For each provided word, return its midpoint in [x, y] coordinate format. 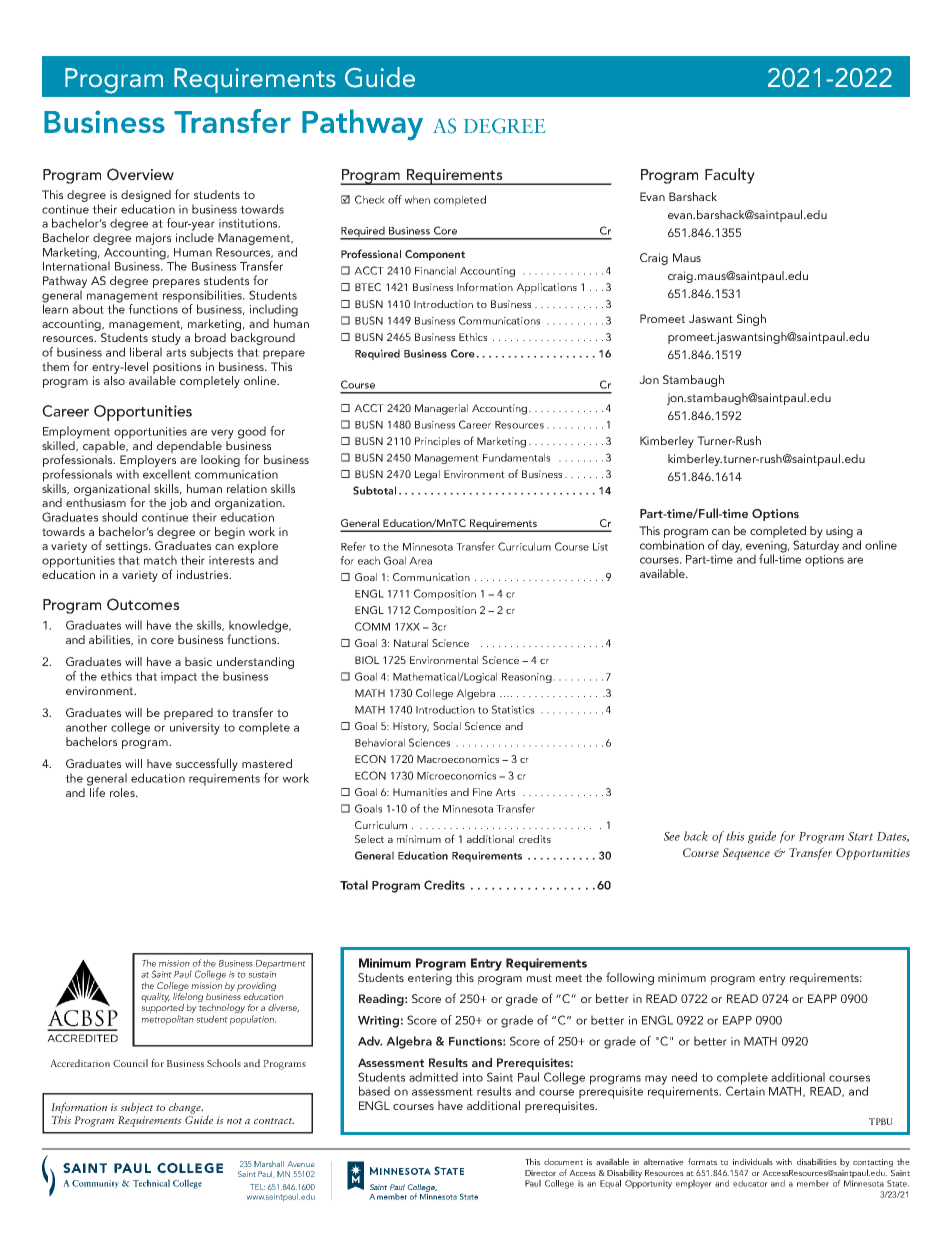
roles [123, 792]
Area [420, 561]
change [186, 1108]
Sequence [746, 854]
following [630, 978]
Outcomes [143, 604]
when [417, 199]
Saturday [816, 546]
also [114, 380]
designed [146, 196]
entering [430, 979]
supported [162, 1009]
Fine [482, 792]
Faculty [730, 176]
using [839, 532]
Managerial [441, 409]
